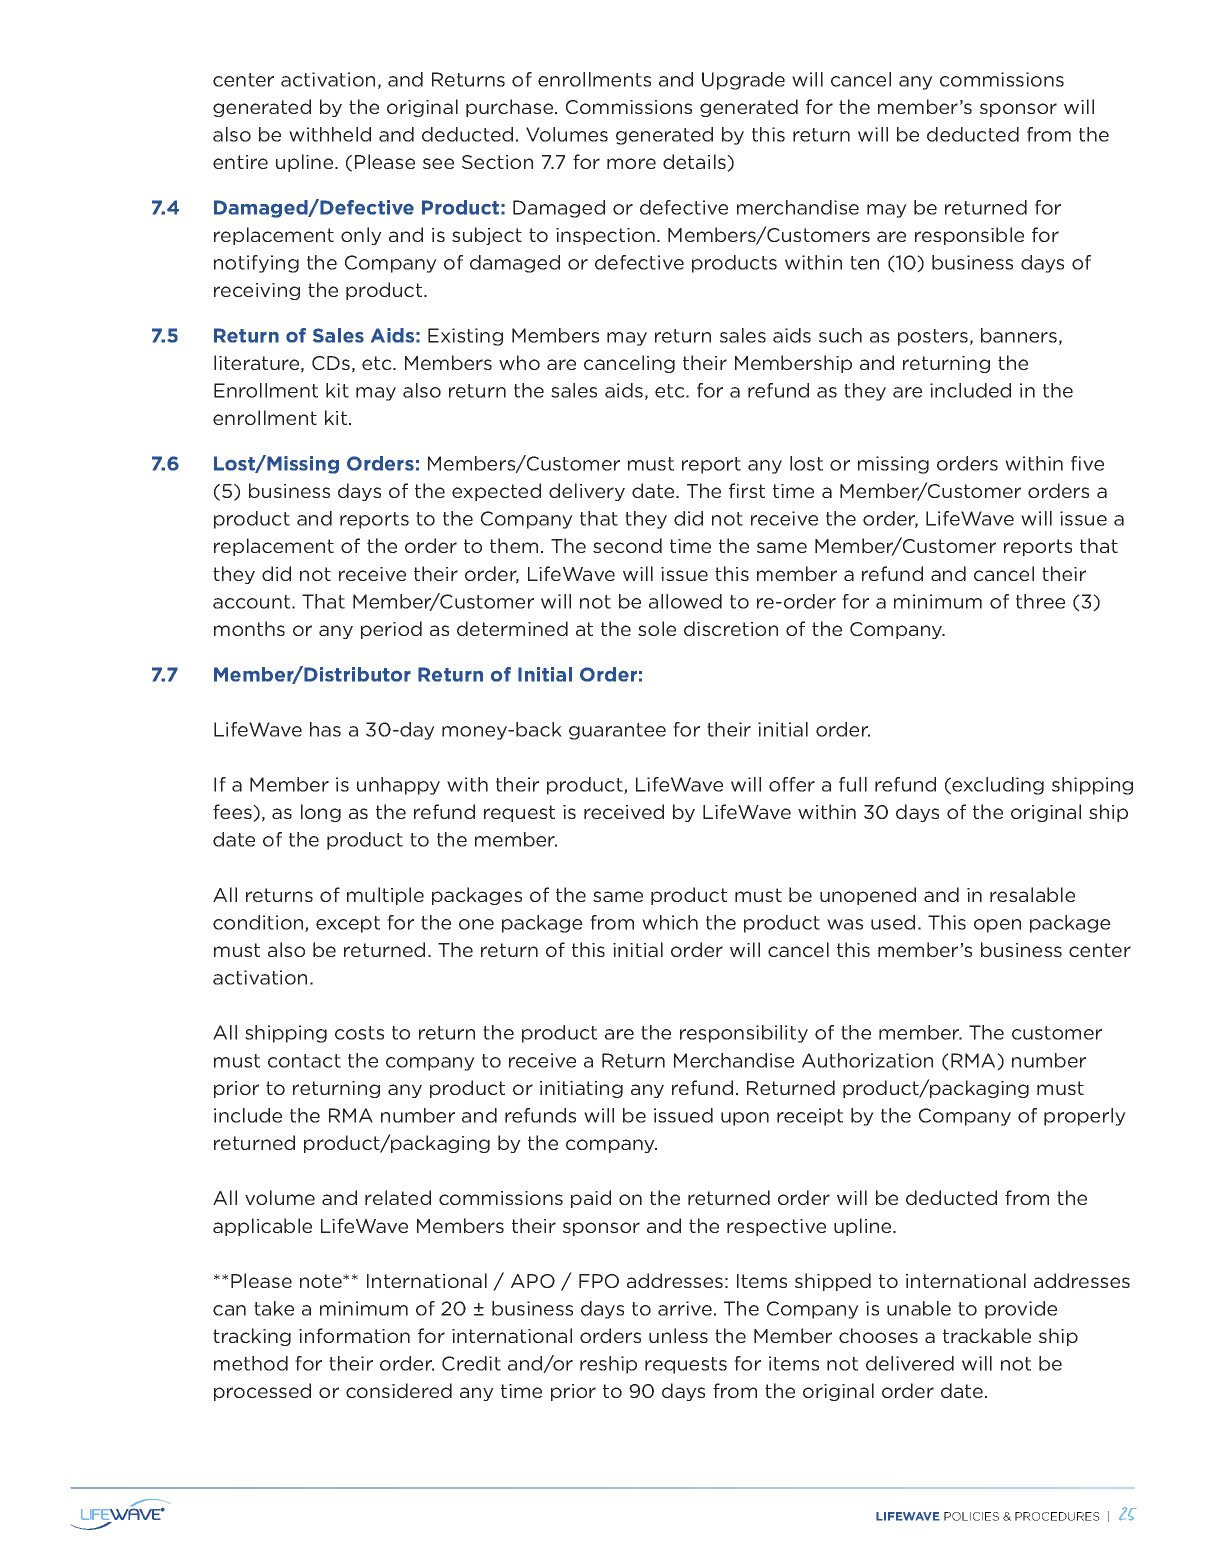 This screenshot has height=1560, width=1206. I want to click on entire, so click(240, 162).
